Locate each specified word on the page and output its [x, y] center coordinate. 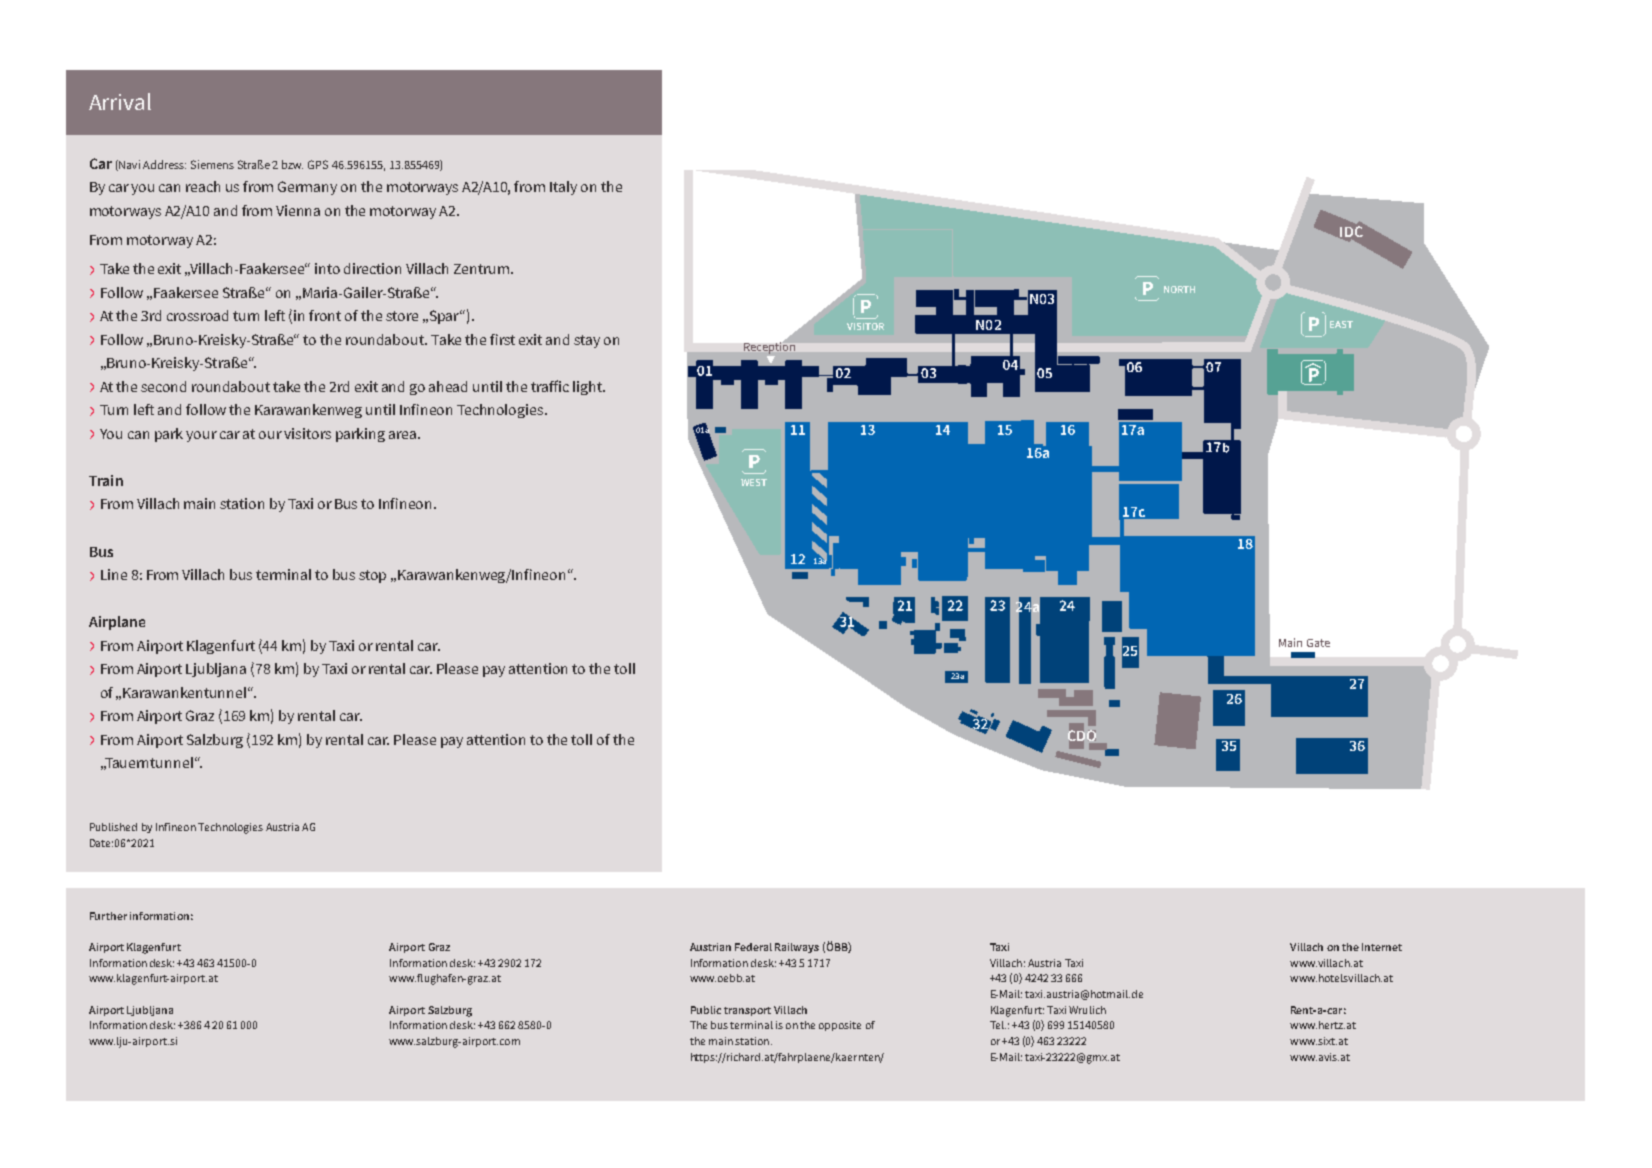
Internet [1382, 947]
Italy [563, 188]
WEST [754, 482]
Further [108, 916]
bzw [292, 164]
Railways [797, 948]
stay [587, 341]
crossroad [197, 315]
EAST [1341, 324]
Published [113, 827]
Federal [753, 947]
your [201, 436]
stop [372, 576]
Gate [1318, 643]
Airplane [117, 623]
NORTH [1179, 289]
